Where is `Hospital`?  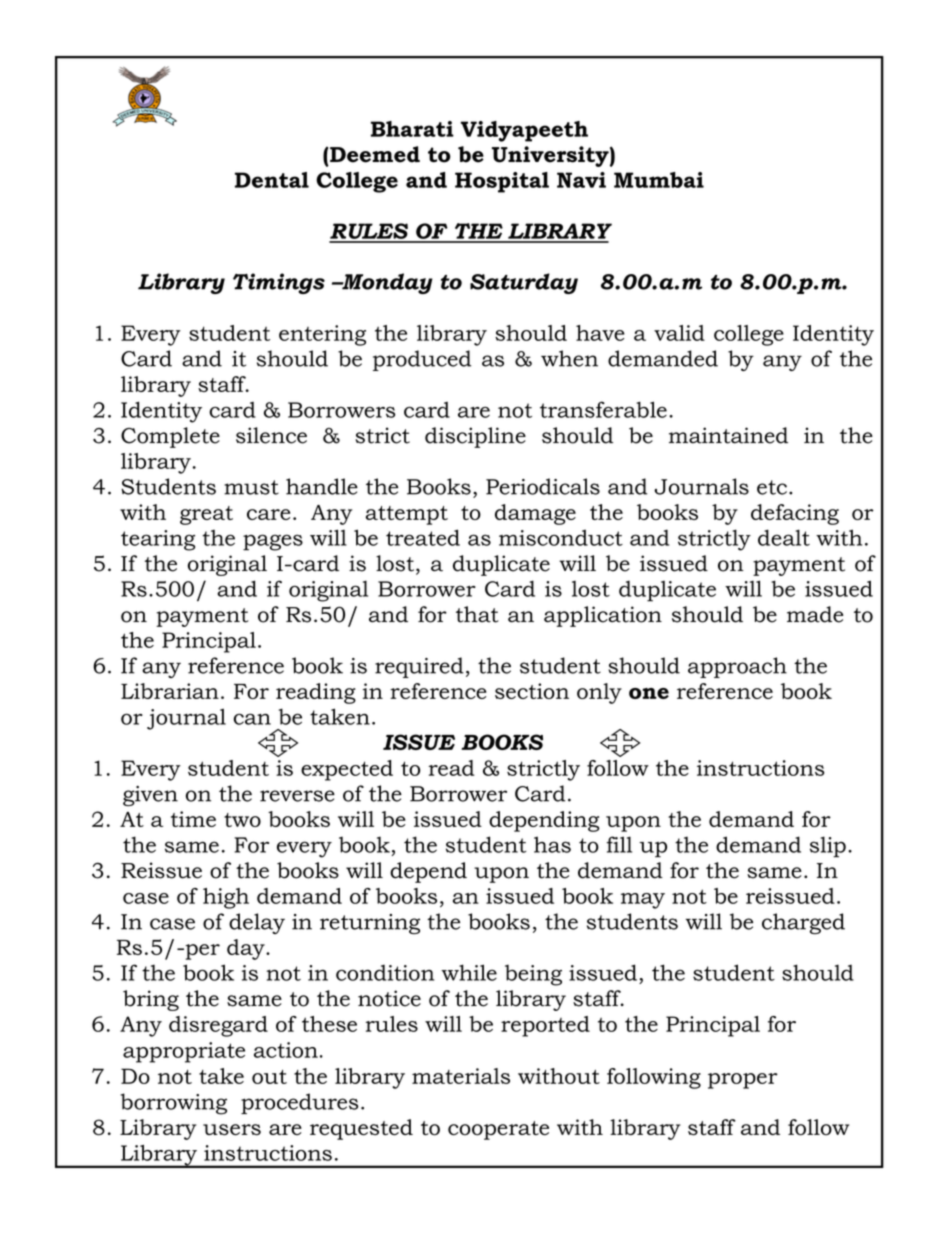
Hospital is located at coordinates (502, 182).
